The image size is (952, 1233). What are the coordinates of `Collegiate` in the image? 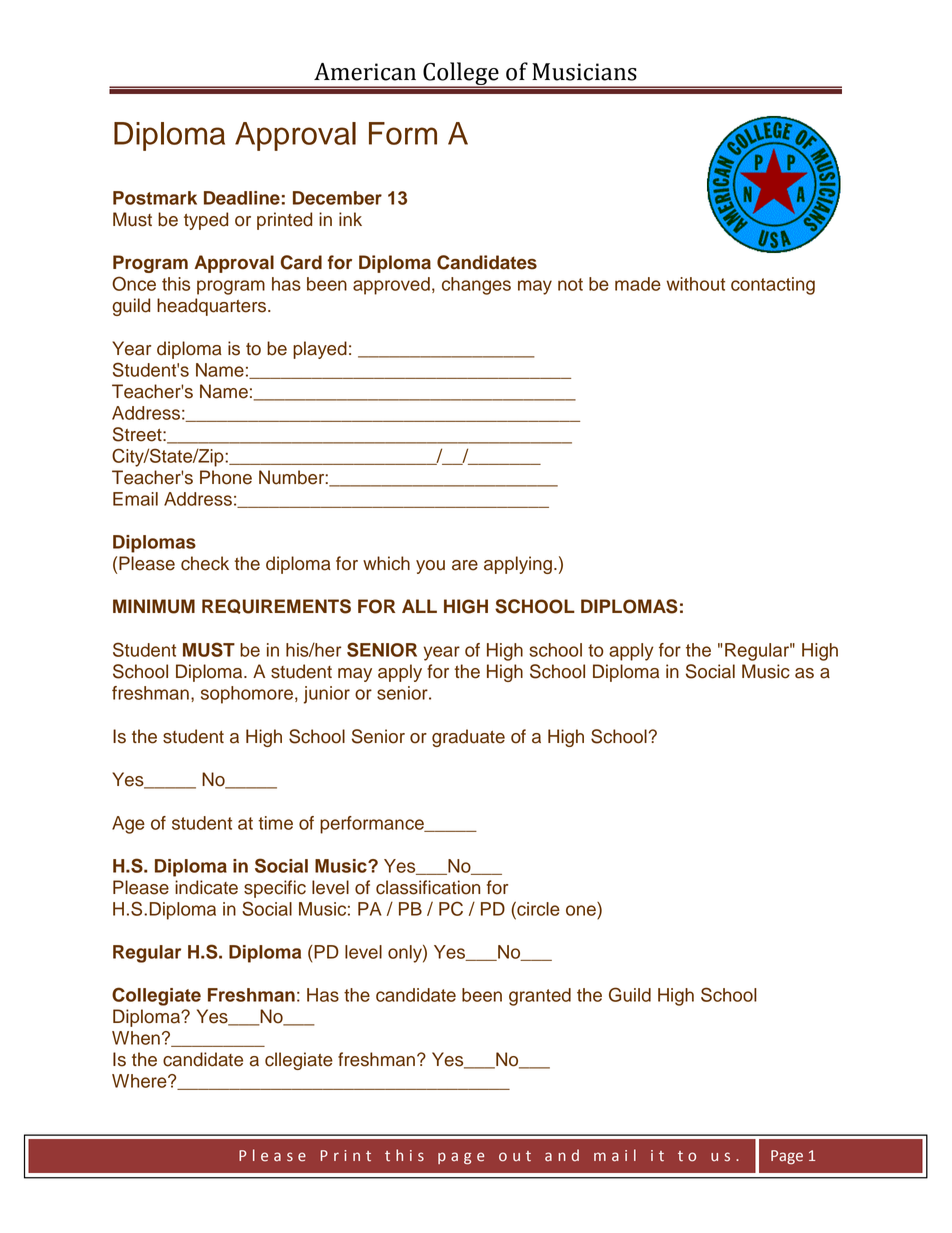 It's located at (156, 996).
